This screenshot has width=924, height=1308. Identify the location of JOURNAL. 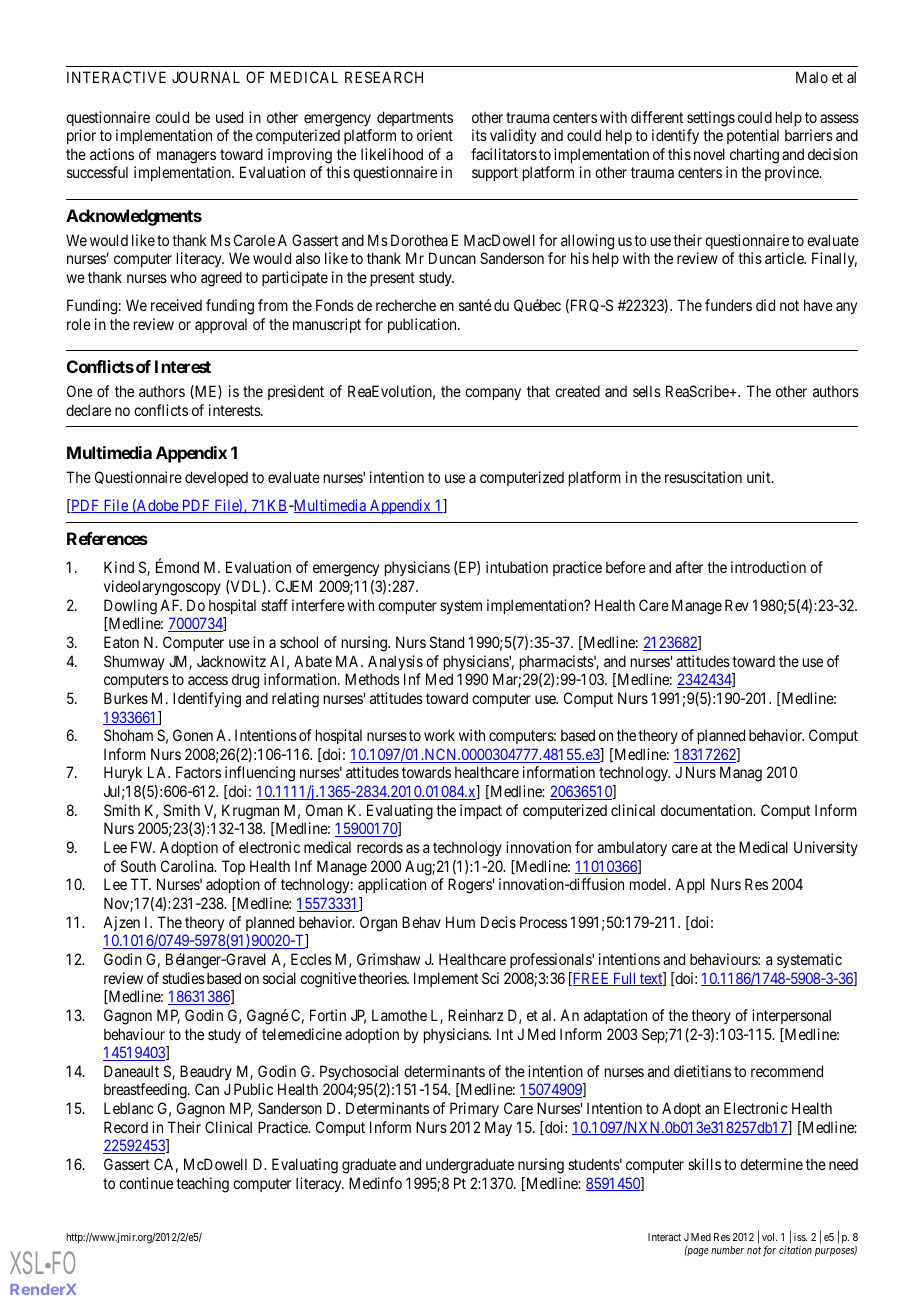
(206, 77).
